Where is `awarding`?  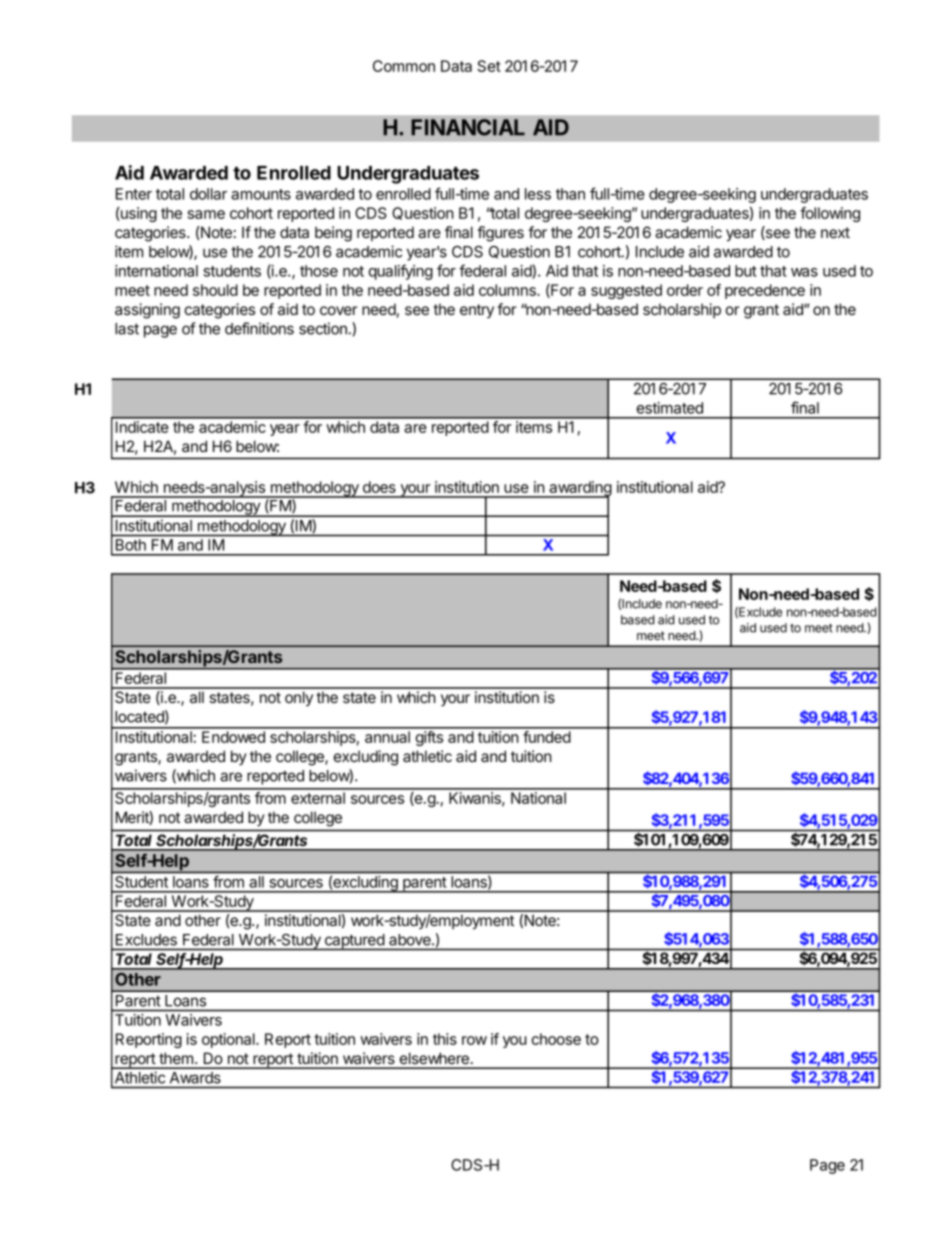
awarding is located at coordinates (579, 490).
